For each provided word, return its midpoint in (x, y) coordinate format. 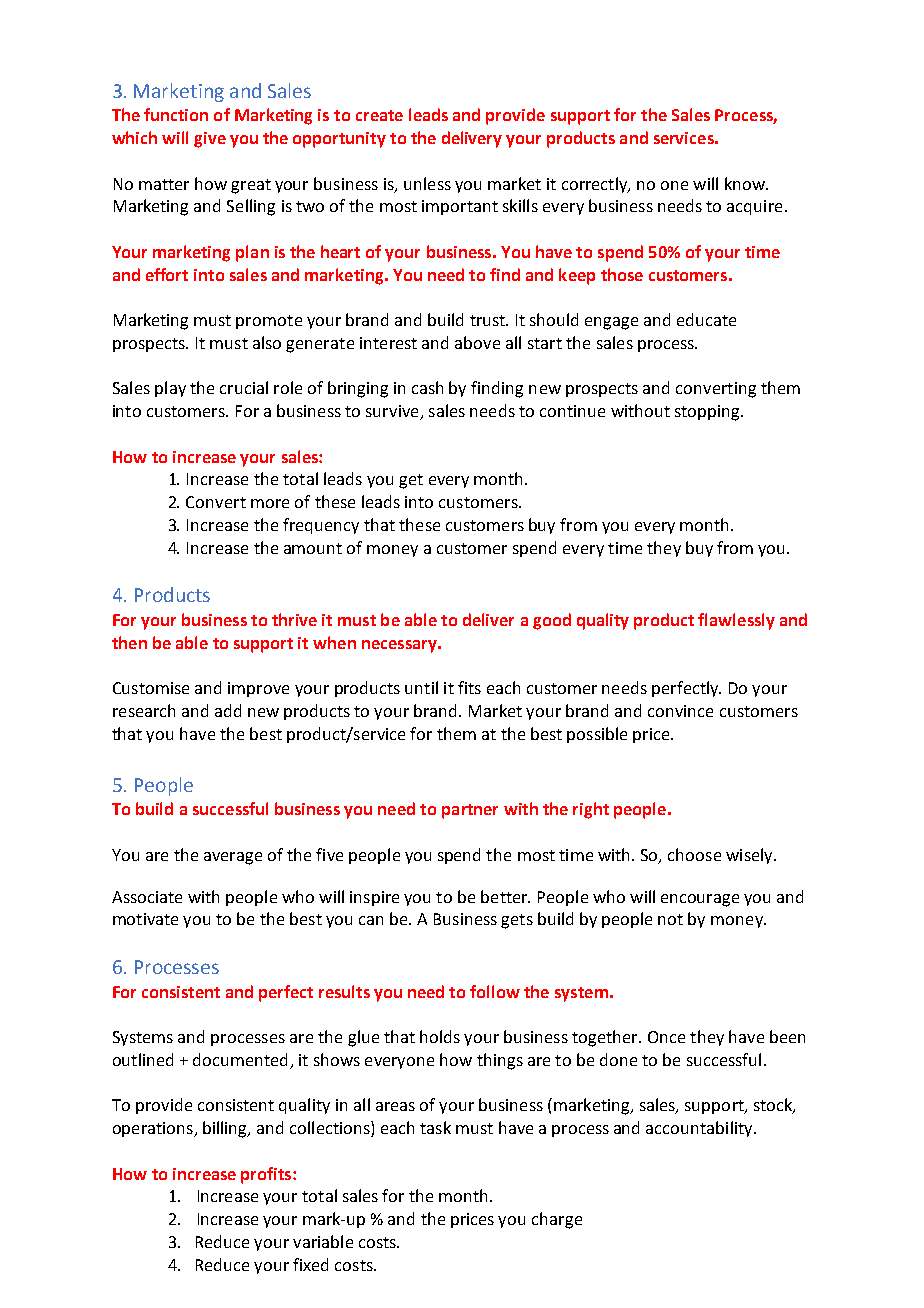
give (210, 140)
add (228, 710)
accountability (700, 1129)
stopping (708, 413)
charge (557, 1220)
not (670, 919)
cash (427, 387)
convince (680, 711)
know (746, 183)
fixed (310, 1264)
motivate (145, 919)
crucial (244, 387)
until (421, 687)
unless (427, 183)
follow (495, 991)
